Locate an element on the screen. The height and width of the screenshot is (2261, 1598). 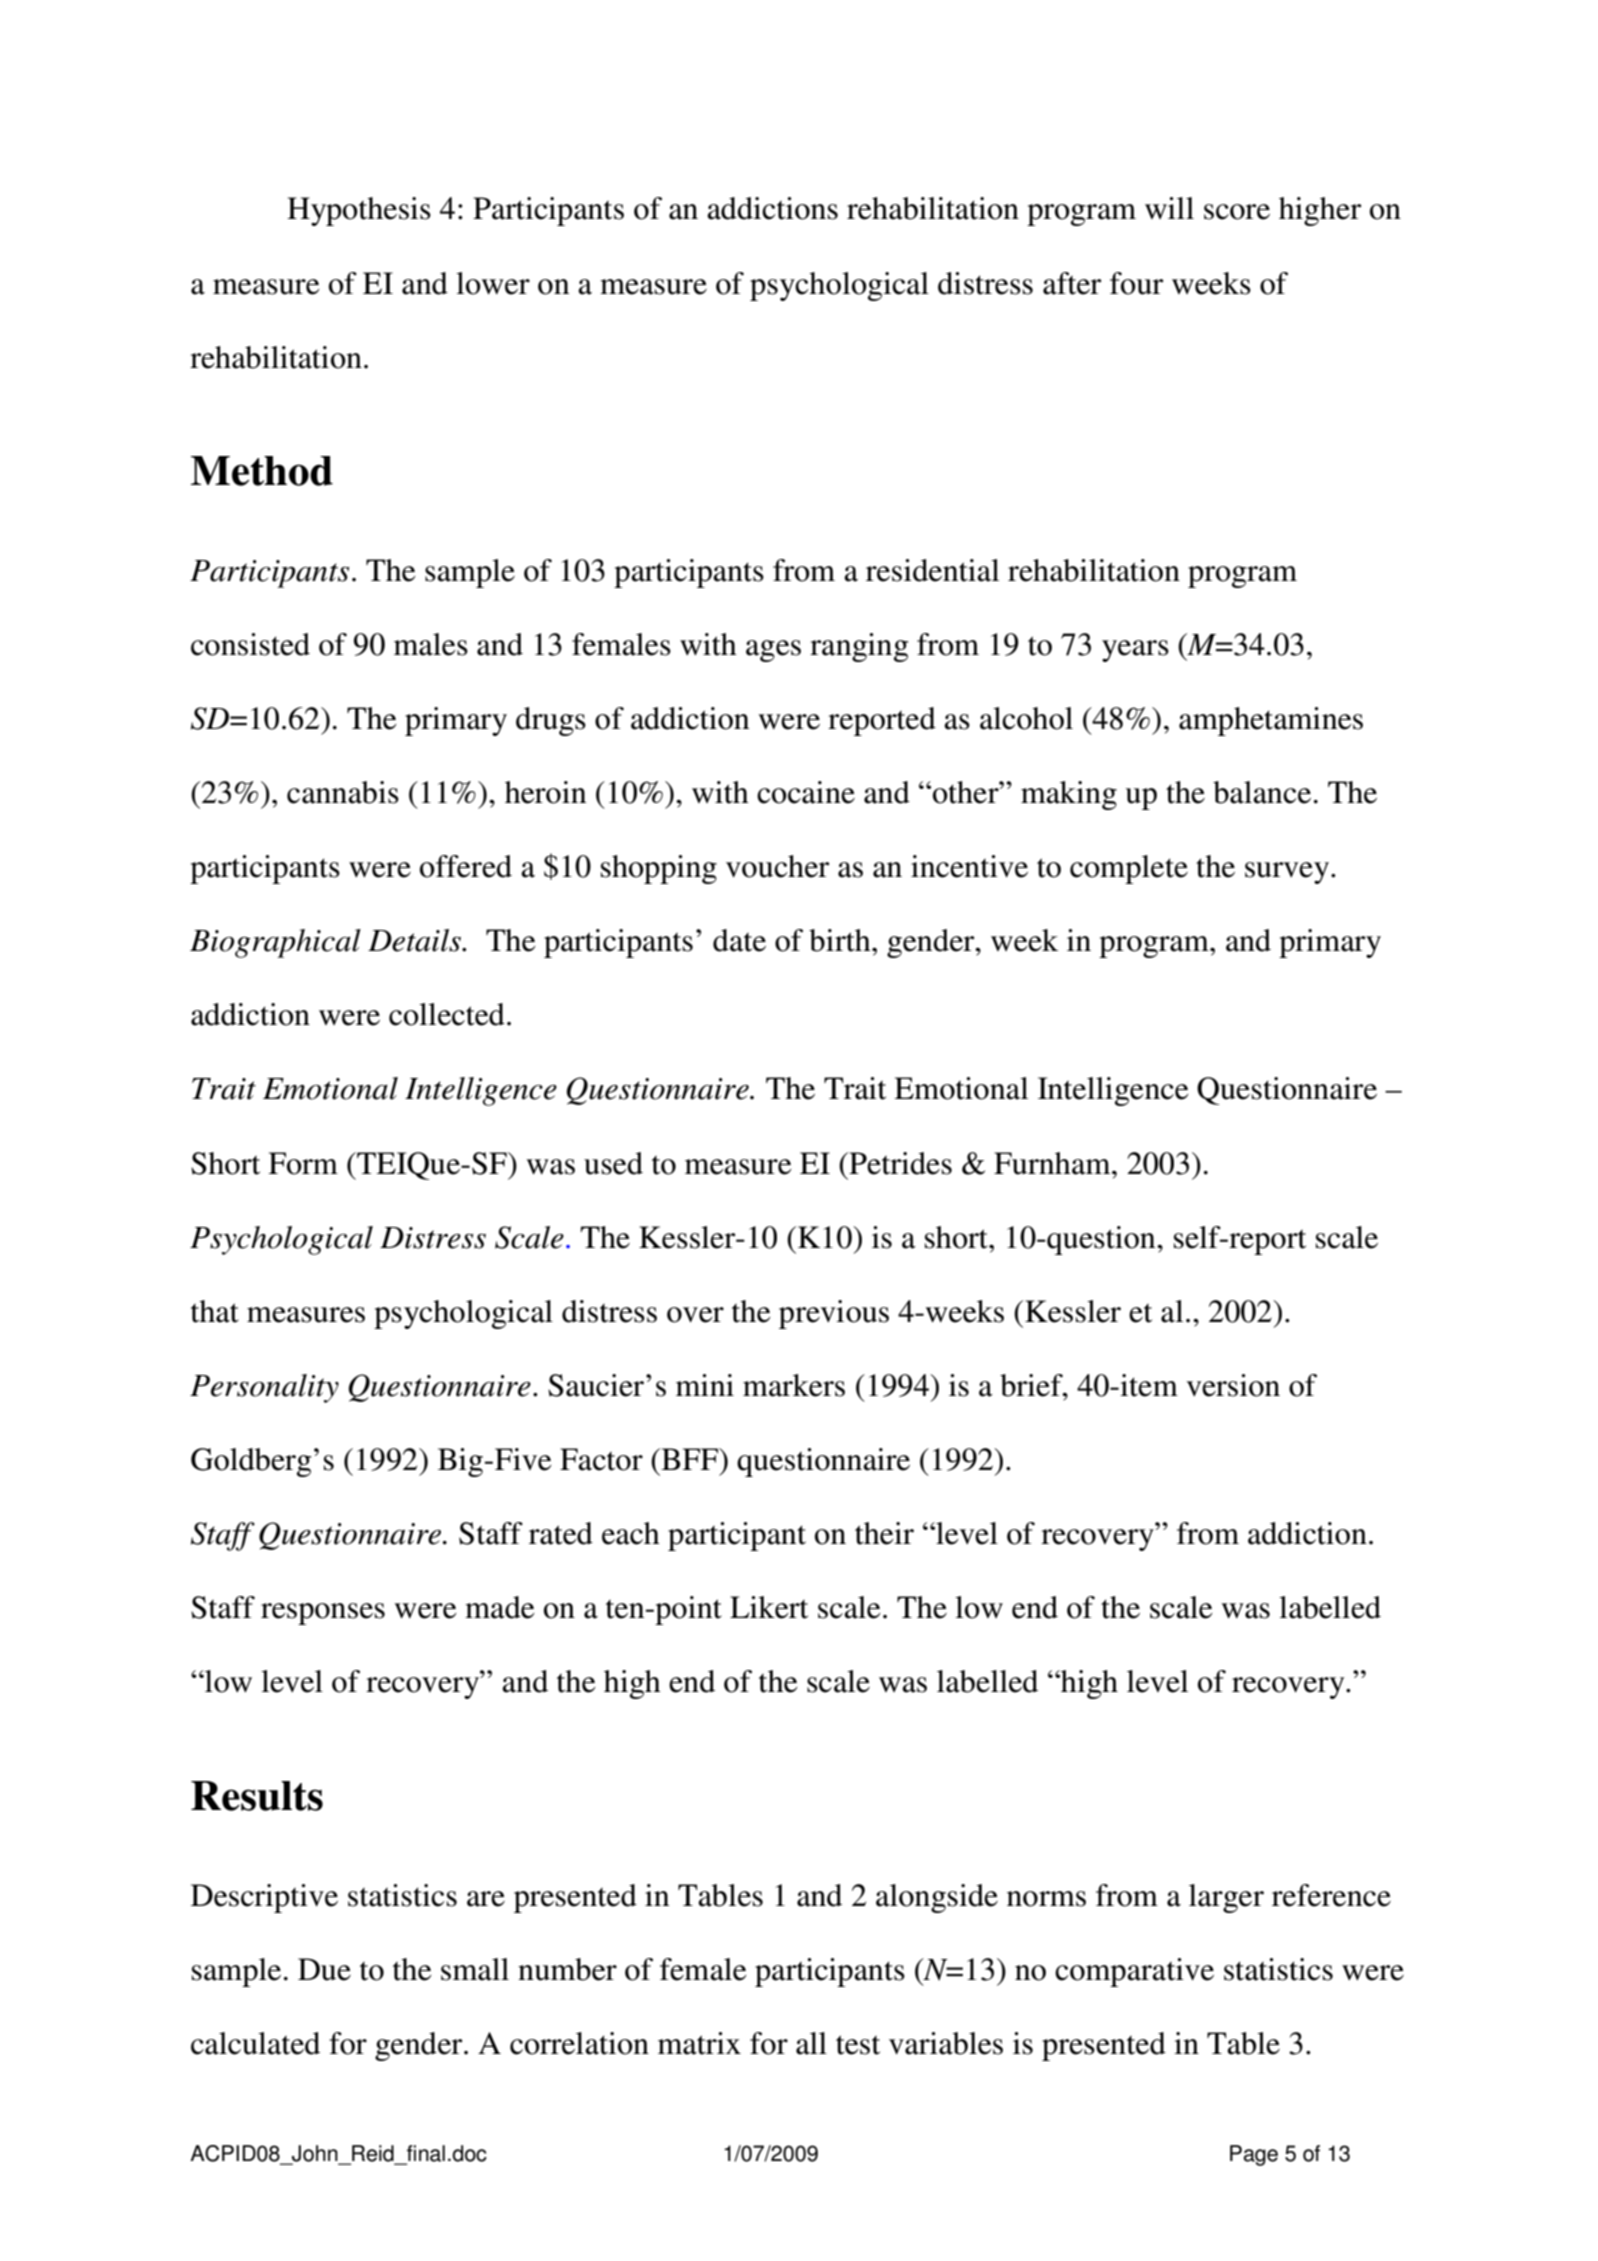
markers is located at coordinates (794, 1385).
